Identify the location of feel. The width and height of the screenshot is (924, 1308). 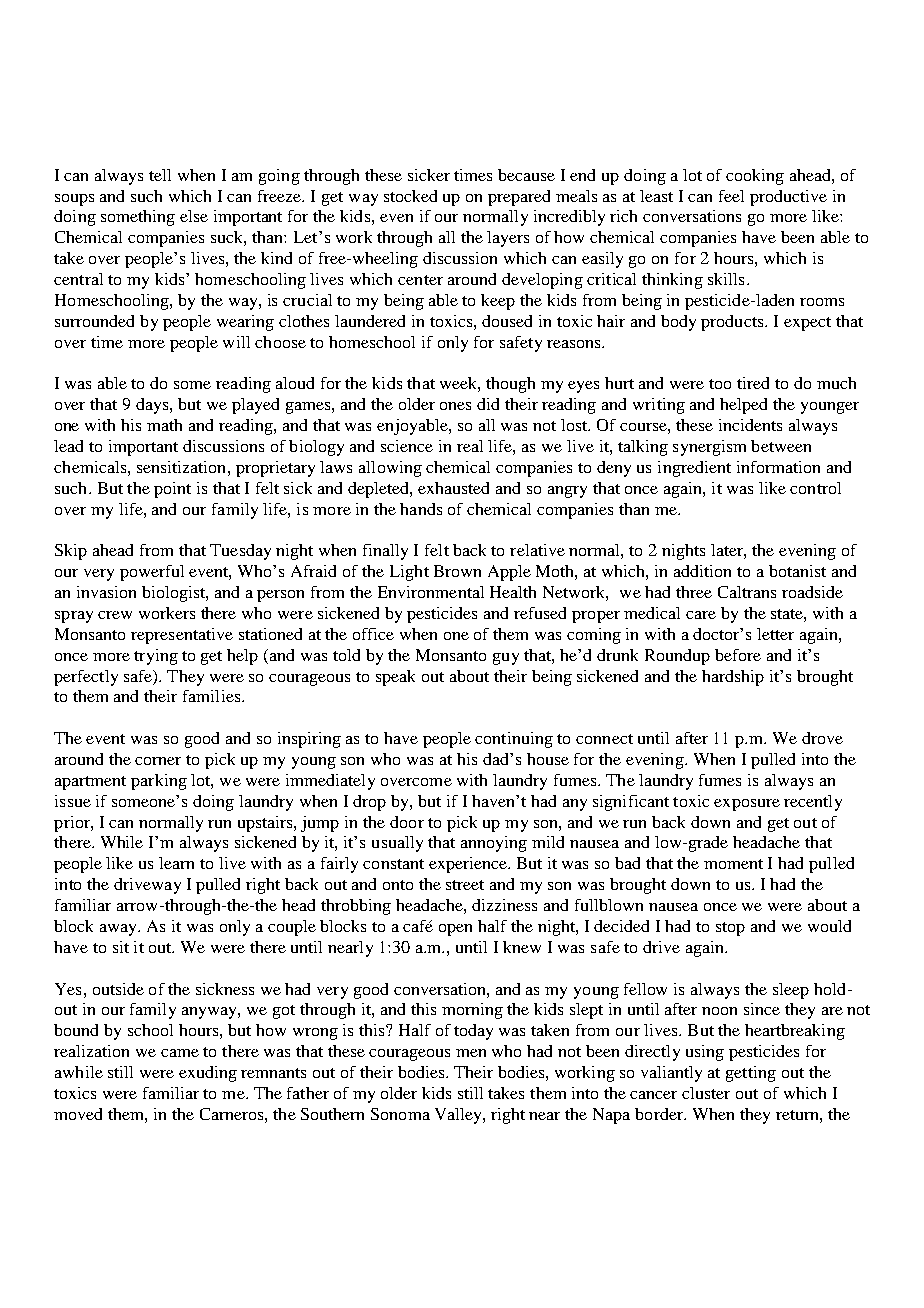
(731, 196).
